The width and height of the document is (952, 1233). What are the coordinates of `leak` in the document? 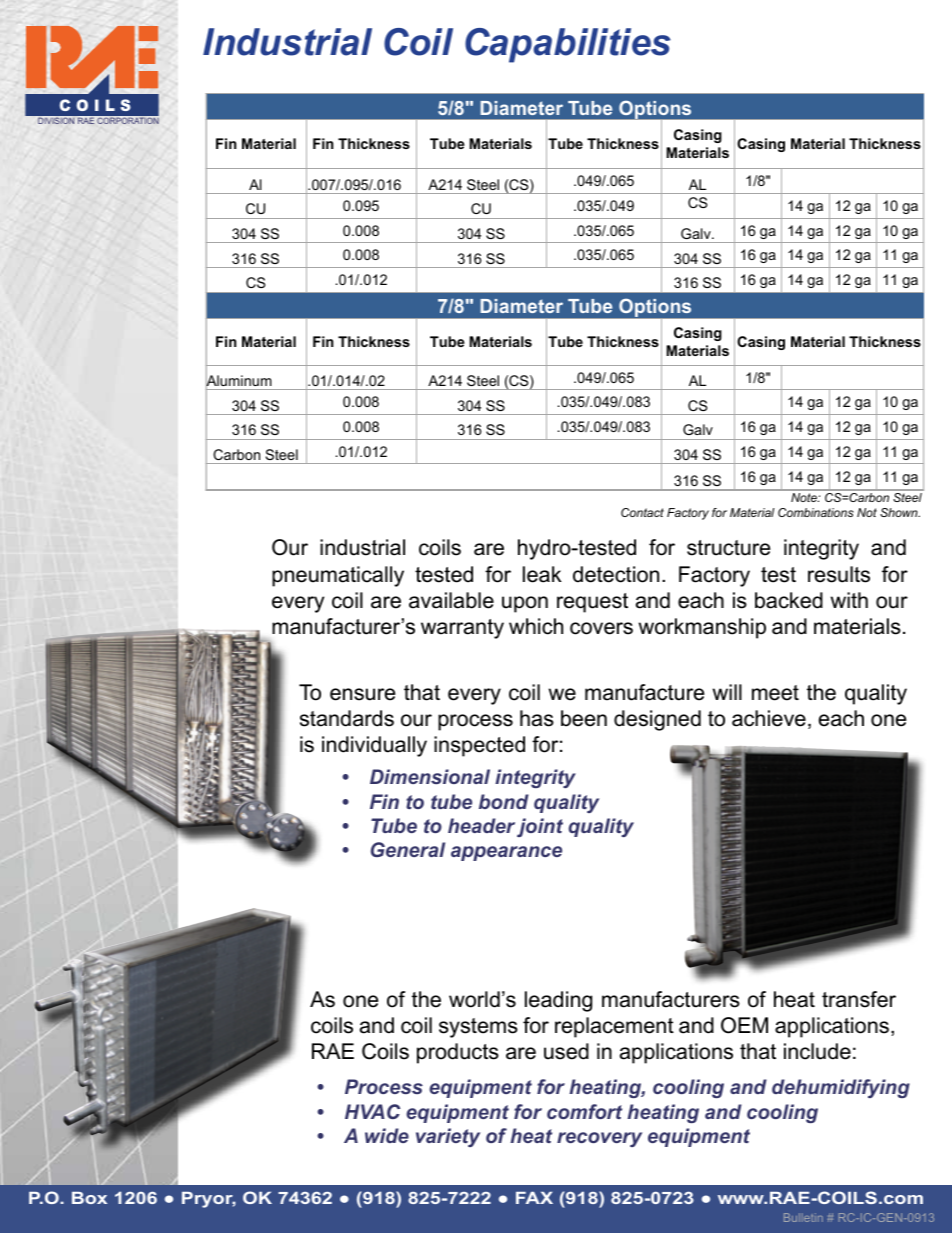 It's located at (542, 574).
